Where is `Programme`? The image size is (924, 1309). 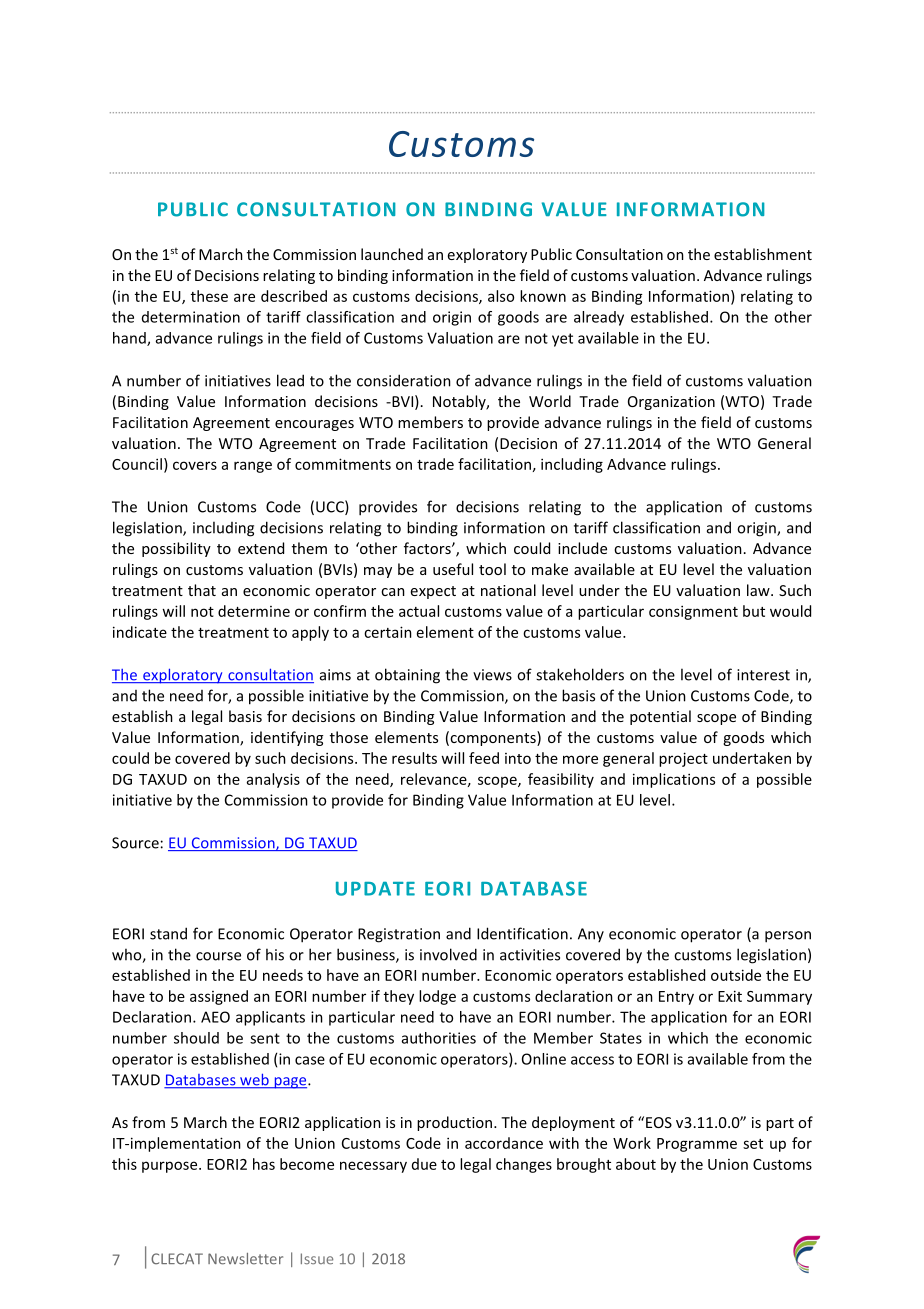 Programme is located at coordinates (697, 1145).
